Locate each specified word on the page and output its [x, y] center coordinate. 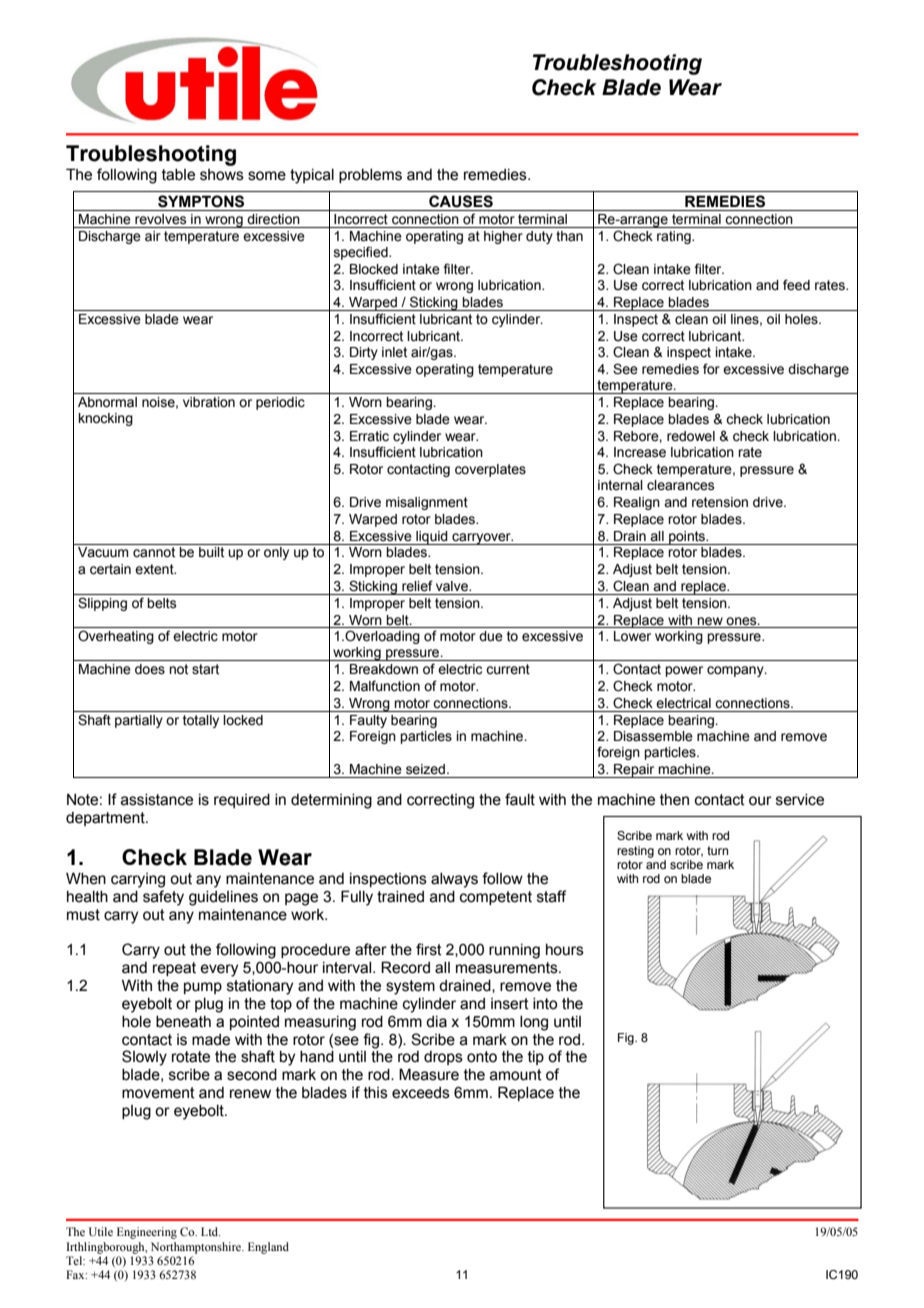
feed [796, 285]
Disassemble [653, 736]
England [268, 1248]
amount [516, 1075]
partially [139, 721]
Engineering [147, 1233]
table [178, 175]
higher [503, 237]
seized [427, 769]
